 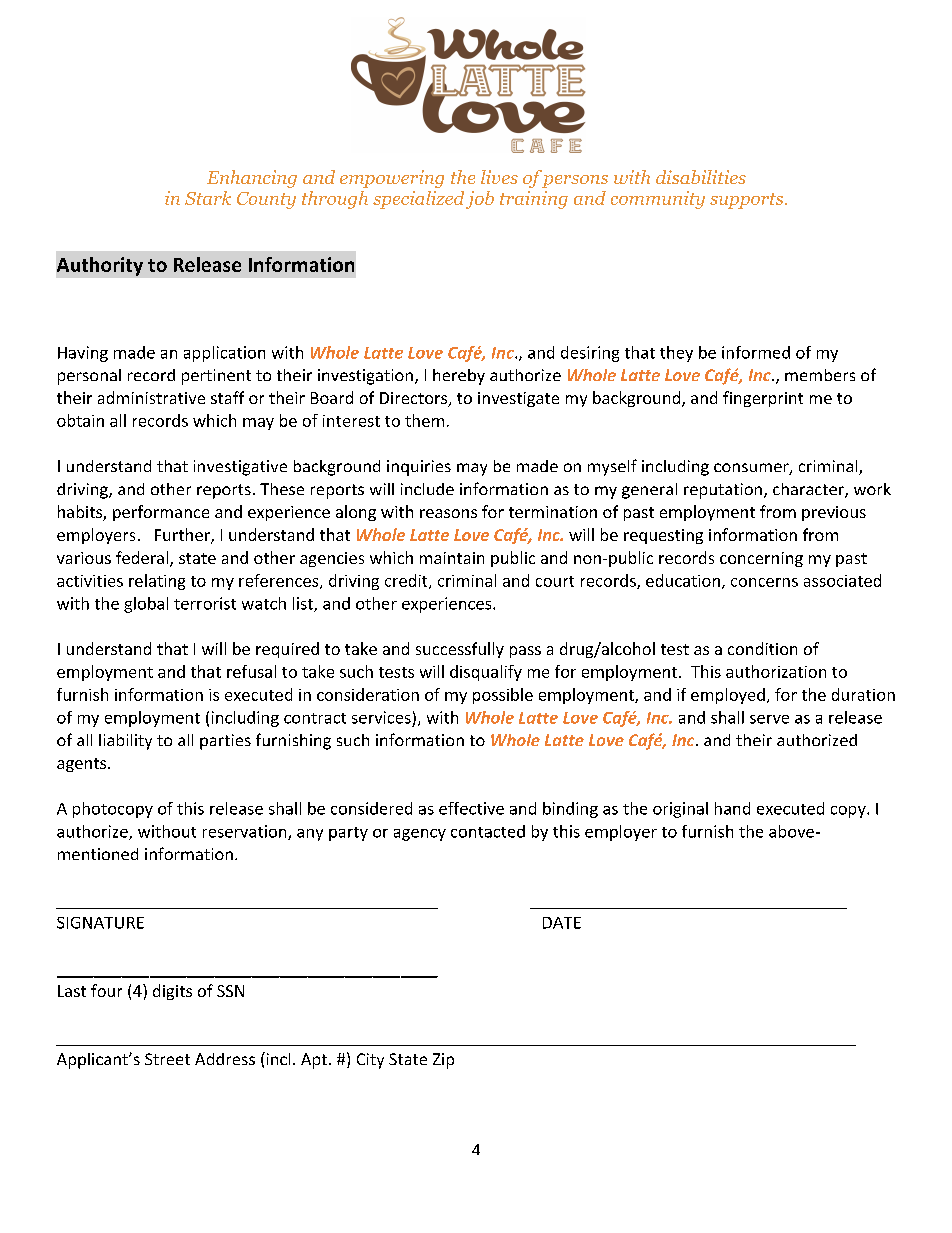 I want to click on contacted, so click(x=488, y=831).
